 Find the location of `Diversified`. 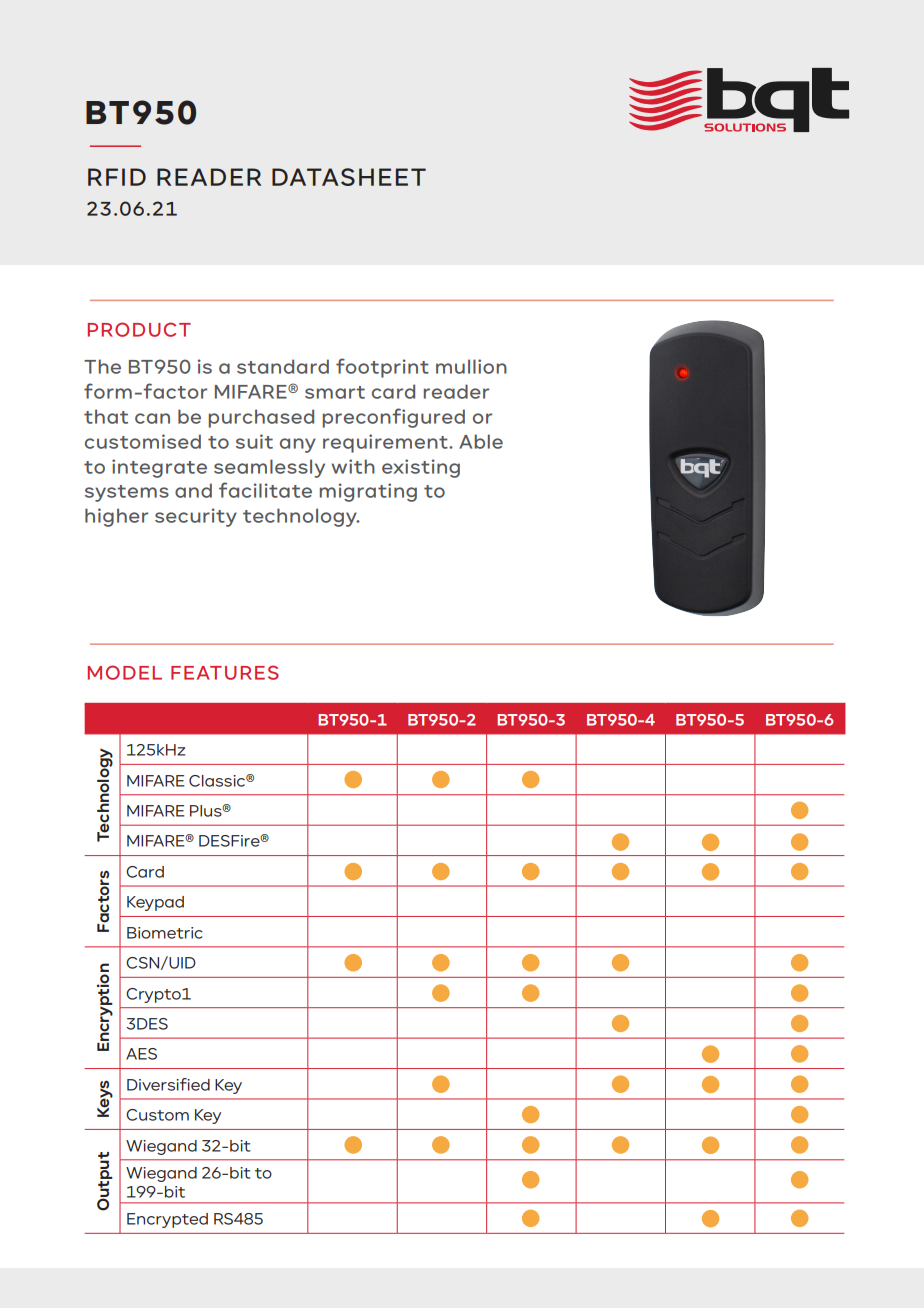

Diversified is located at coordinates (168, 1084).
